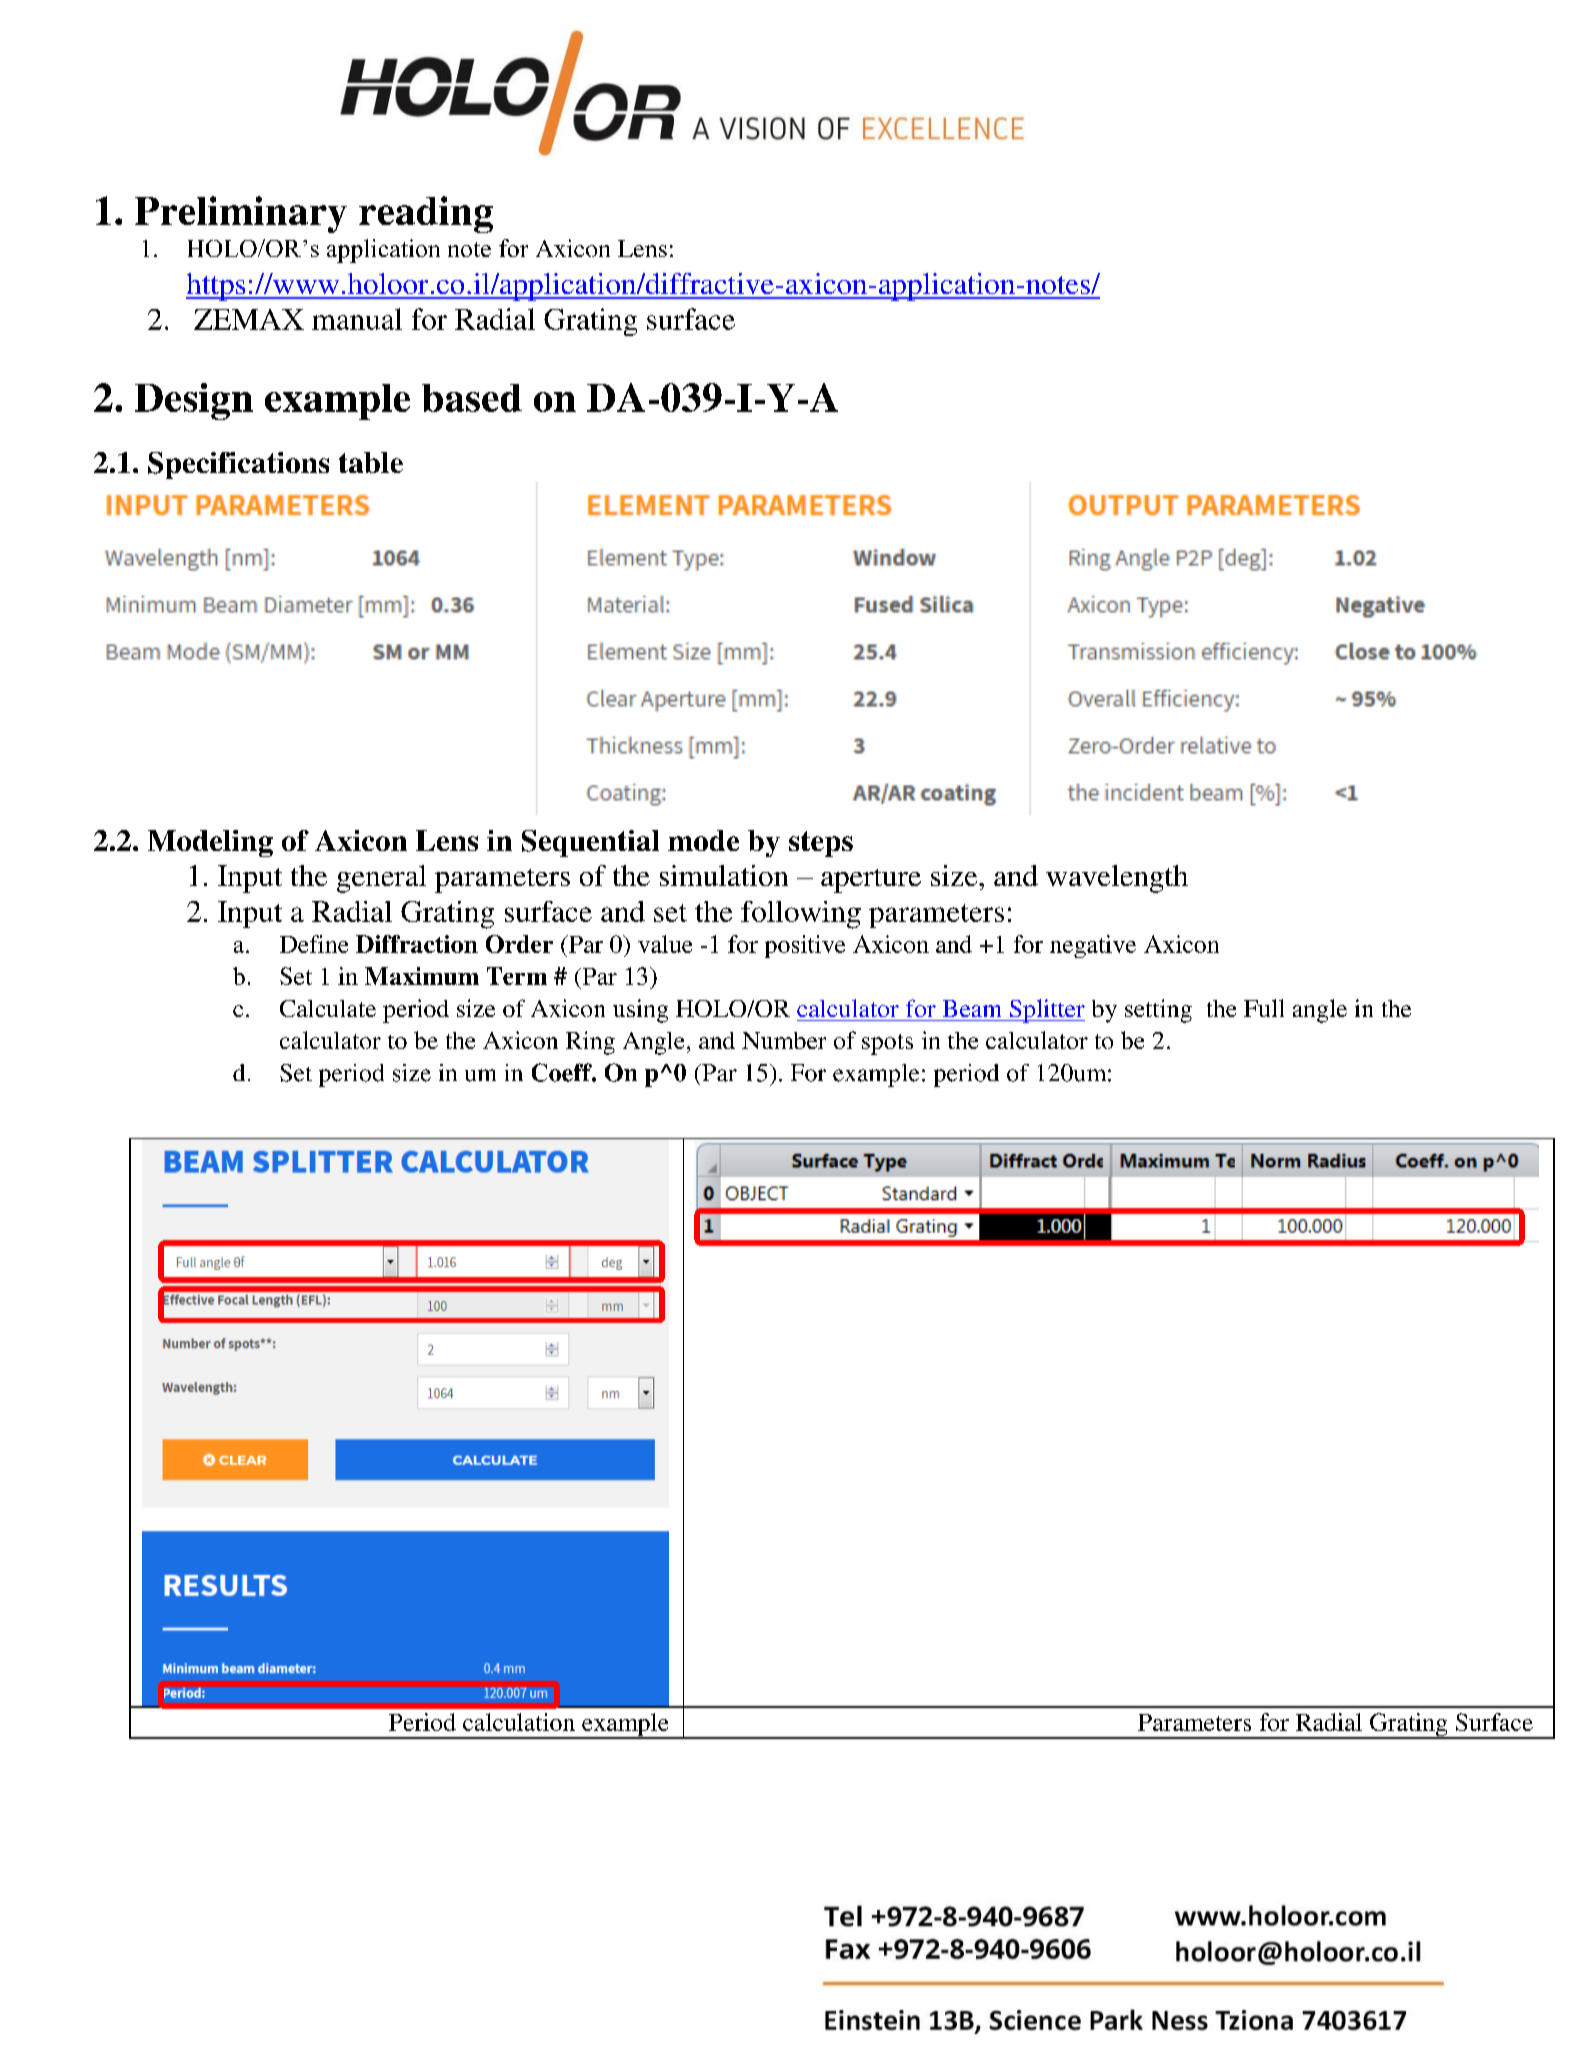 This screenshot has height=2048, width=1582. Describe the element at coordinates (472, 398) in the screenshot. I see `based` at that location.
